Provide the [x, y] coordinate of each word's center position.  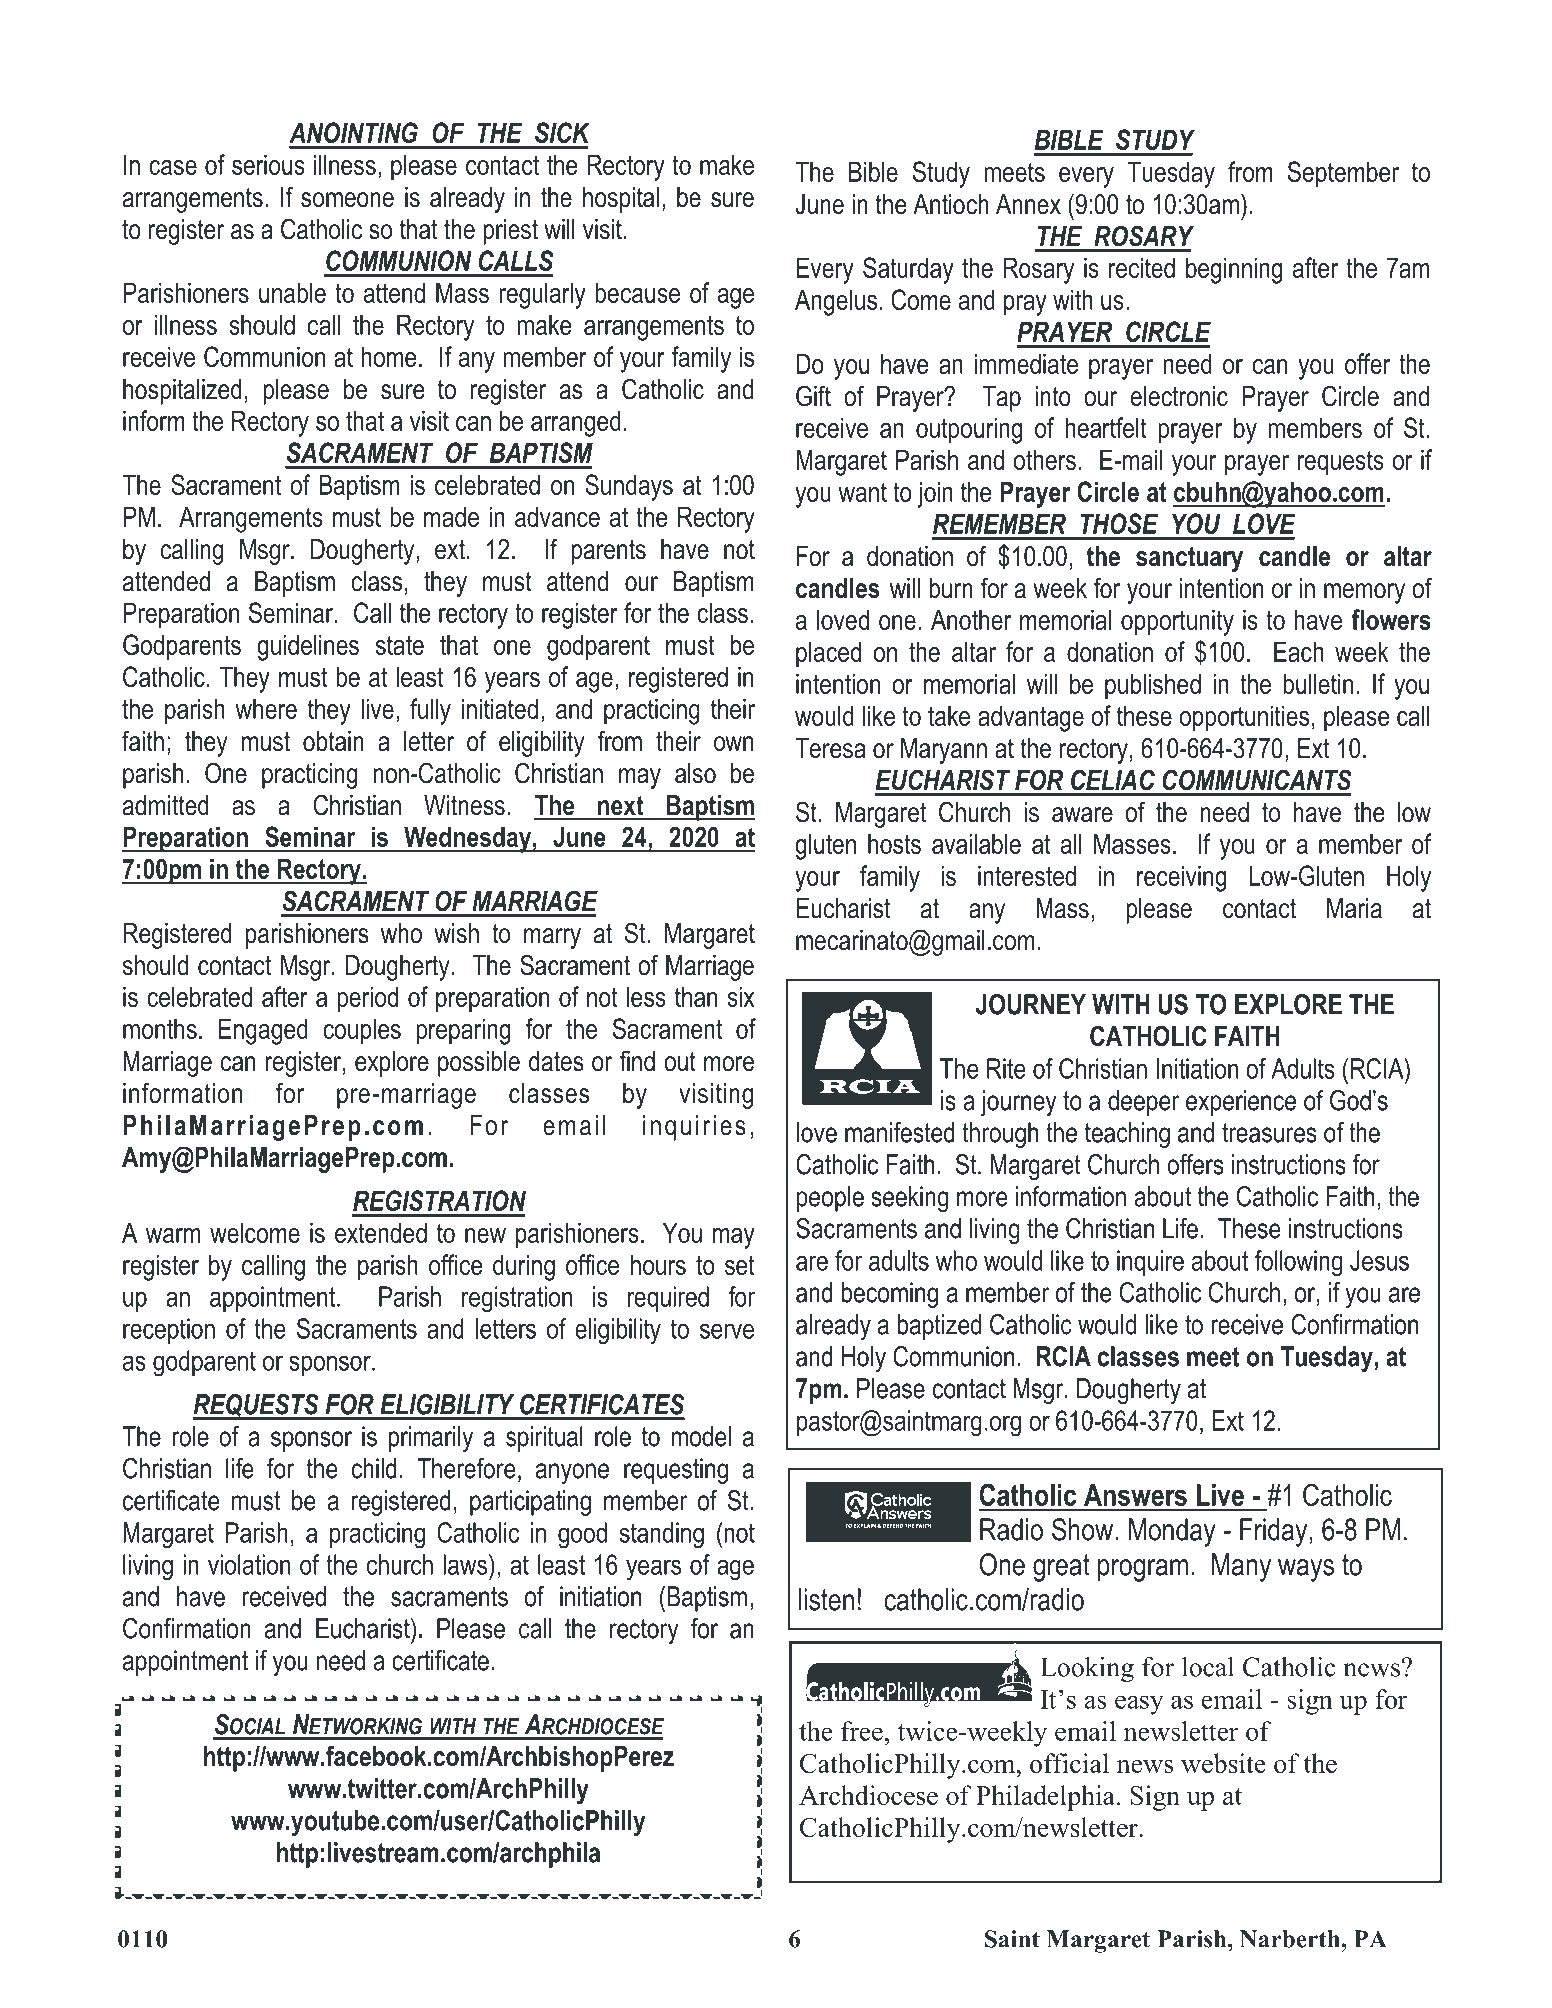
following [1298, 1263]
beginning [1234, 270]
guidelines [308, 647]
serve [727, 1331]
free [862, 1731]
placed [828, 654]
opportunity [1177, 622]
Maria [1354, 908]
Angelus [836, 302]
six [741, 996]
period [367, 999]
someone [347, 200]
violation [249, 1564]
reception [169, 1331]
